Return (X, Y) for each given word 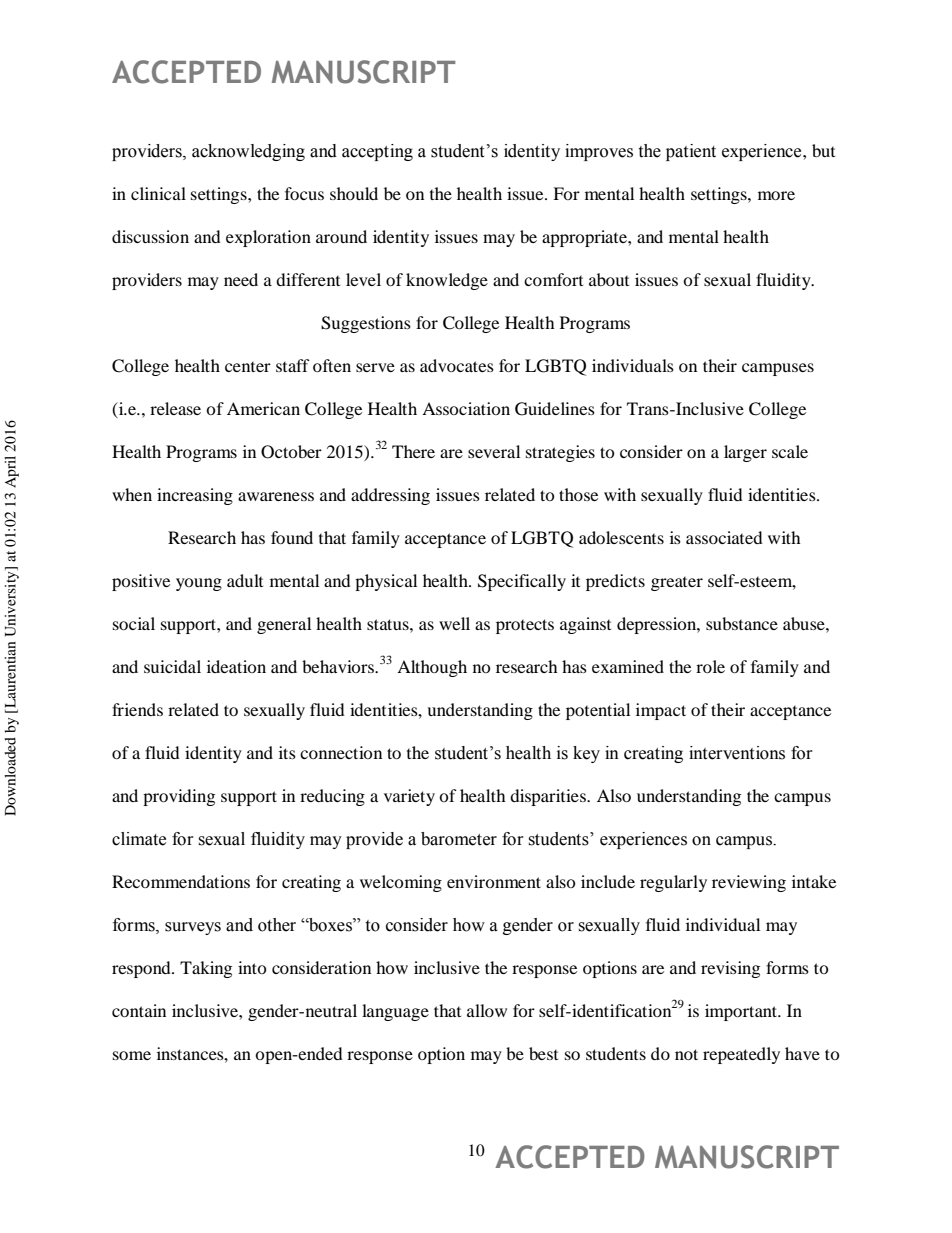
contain (139, 1010)
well (454, 623)
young (199, 584)
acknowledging (248, 152)
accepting (377, 152)
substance (742, 623)
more (776, 195)
